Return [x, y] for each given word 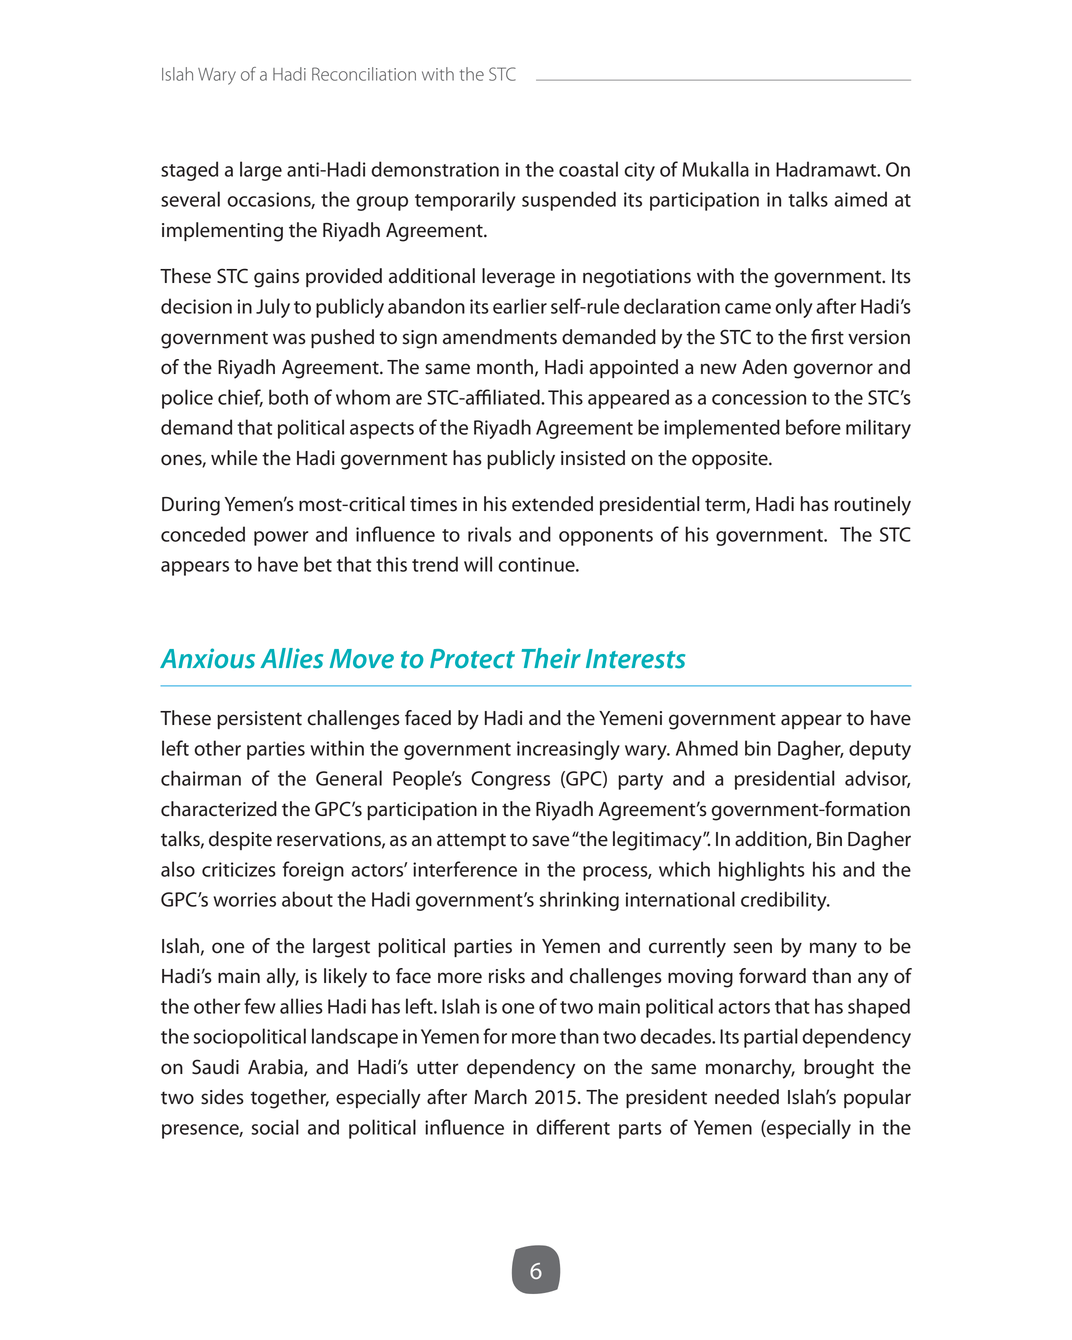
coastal [588, 169]
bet [318, 564]
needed [747, 1097]
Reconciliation [364, 74]
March [500, 1097]
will [478, 564]
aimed [860, 199]
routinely [872, 506]
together [290, 1099]
